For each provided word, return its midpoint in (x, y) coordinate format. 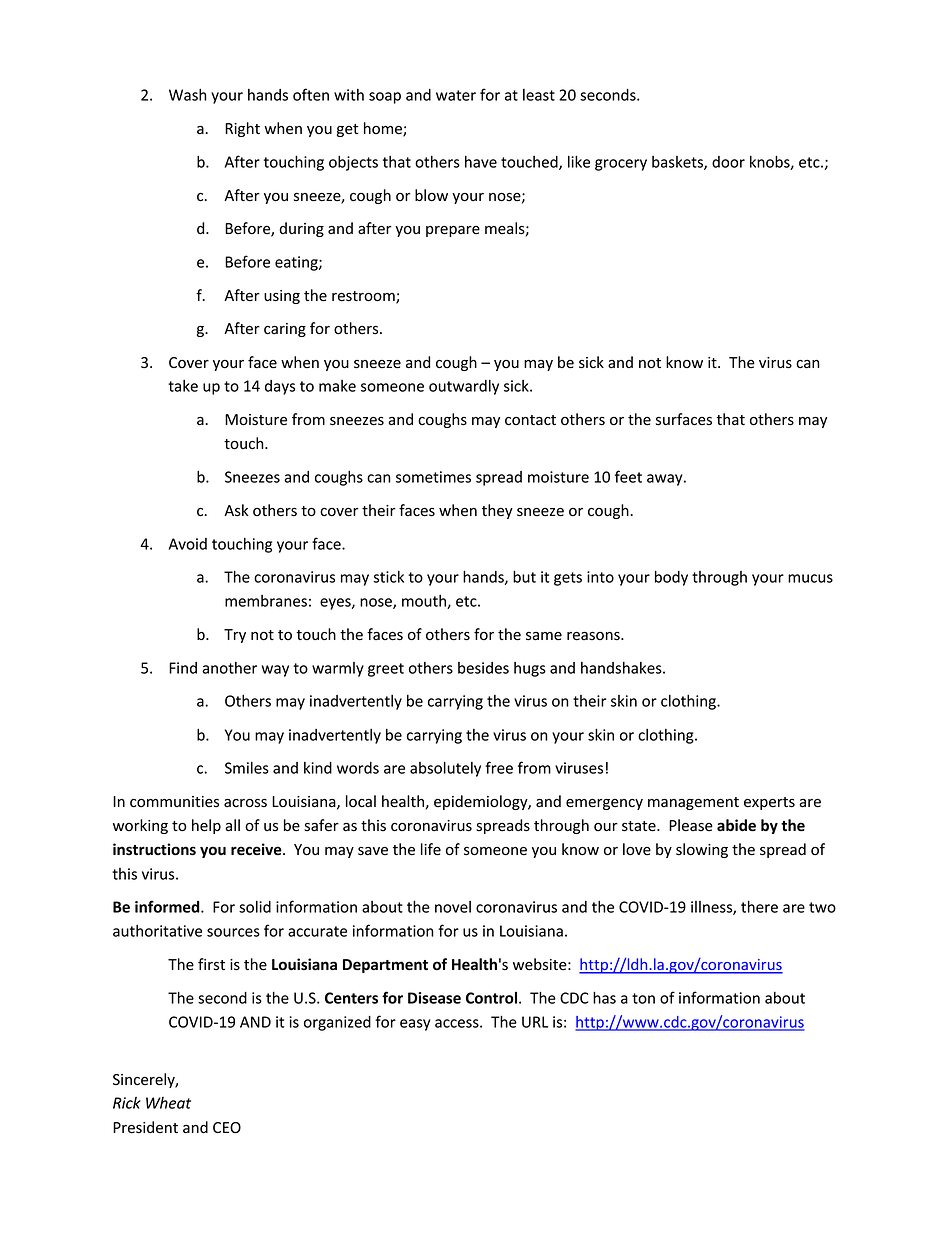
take (183, 386)
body (671, 578)
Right (242, 129)
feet (628, 476)
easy (415, 1025)
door (728, 162)
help (206, 826)
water (456, 95)
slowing (702, 850)
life (431, 849)
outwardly (464, 387)
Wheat (168, 1103)
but (524, 576)
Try (235, 636)
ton (643, 998)
